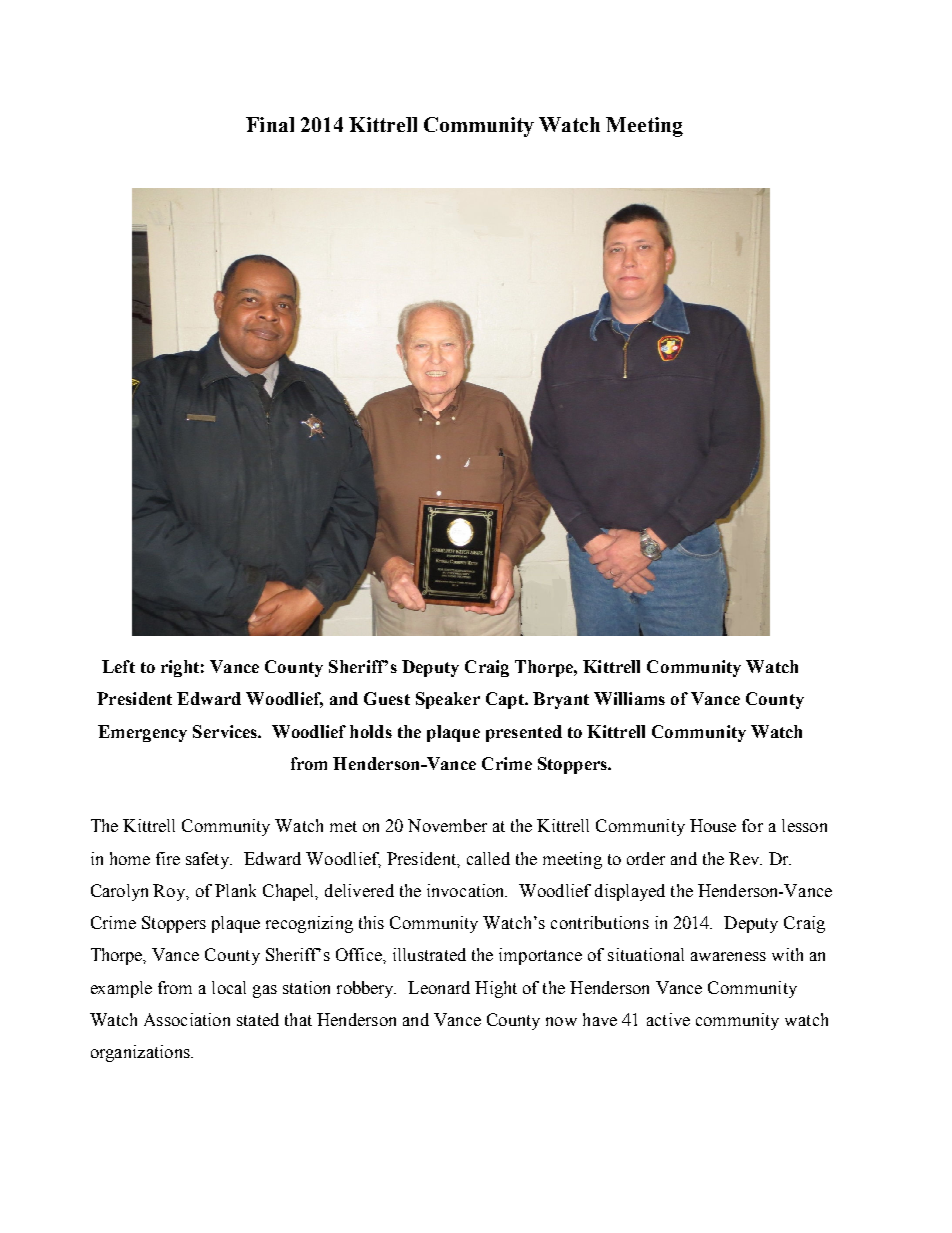  I want to click on House, so click(713, 825).
